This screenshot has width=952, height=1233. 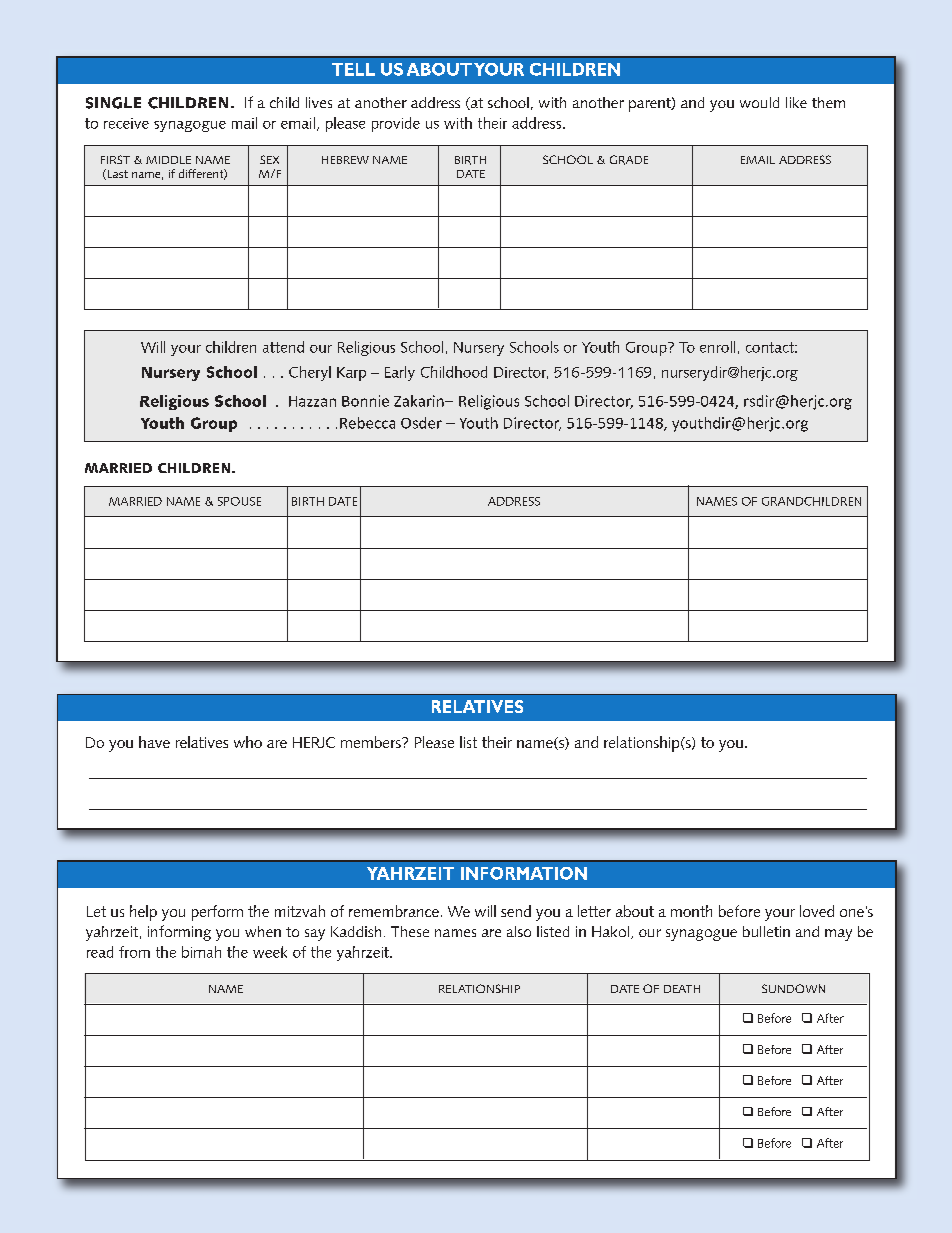 What do you see at coordinates (283, 347) in the screenshot?
I see `attend` at bounding box center [283, 347].
